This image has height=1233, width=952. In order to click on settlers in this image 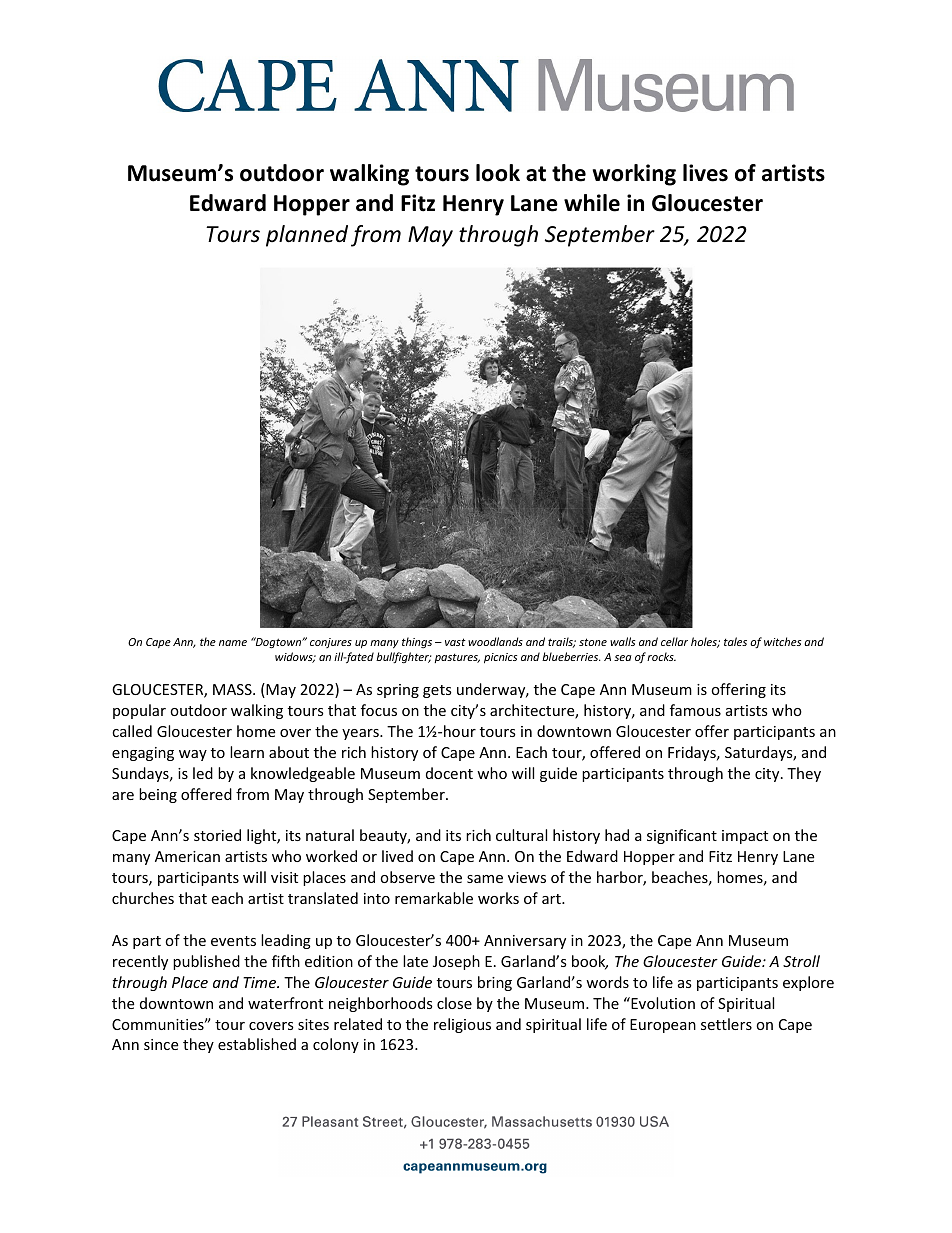, I will do `click(726, 1024)`.
